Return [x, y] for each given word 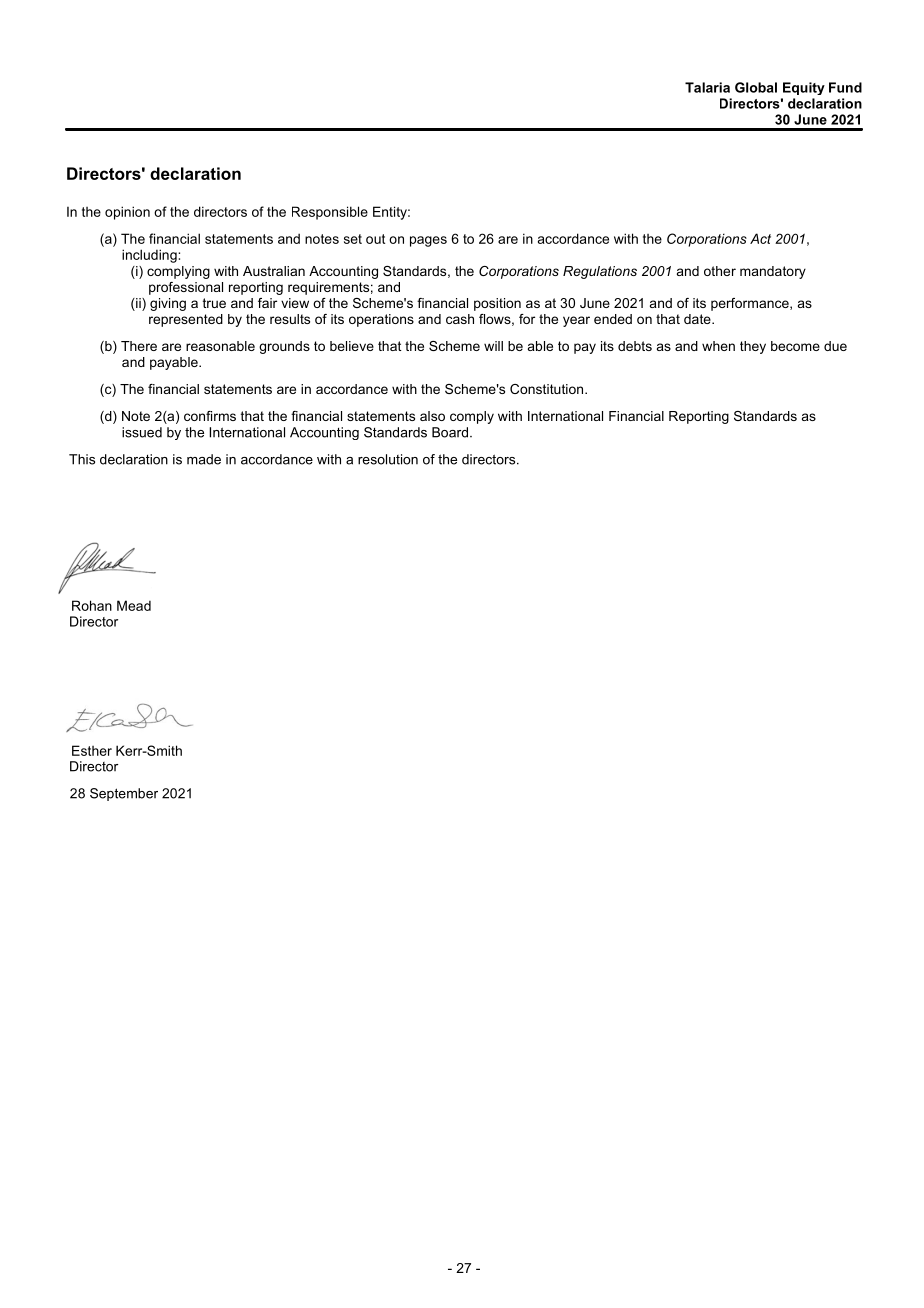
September [124, 794]
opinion [127, 213]
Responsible [330, 213]
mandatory [773, 272]
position [497, 304]
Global [756, 87]
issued [142, 432]
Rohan [92, 605]
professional [186, 288]
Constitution [548, 389]
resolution [388, 459]
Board [450, 432]
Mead [134, 605]
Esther [92, 750]
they [753, 347]
